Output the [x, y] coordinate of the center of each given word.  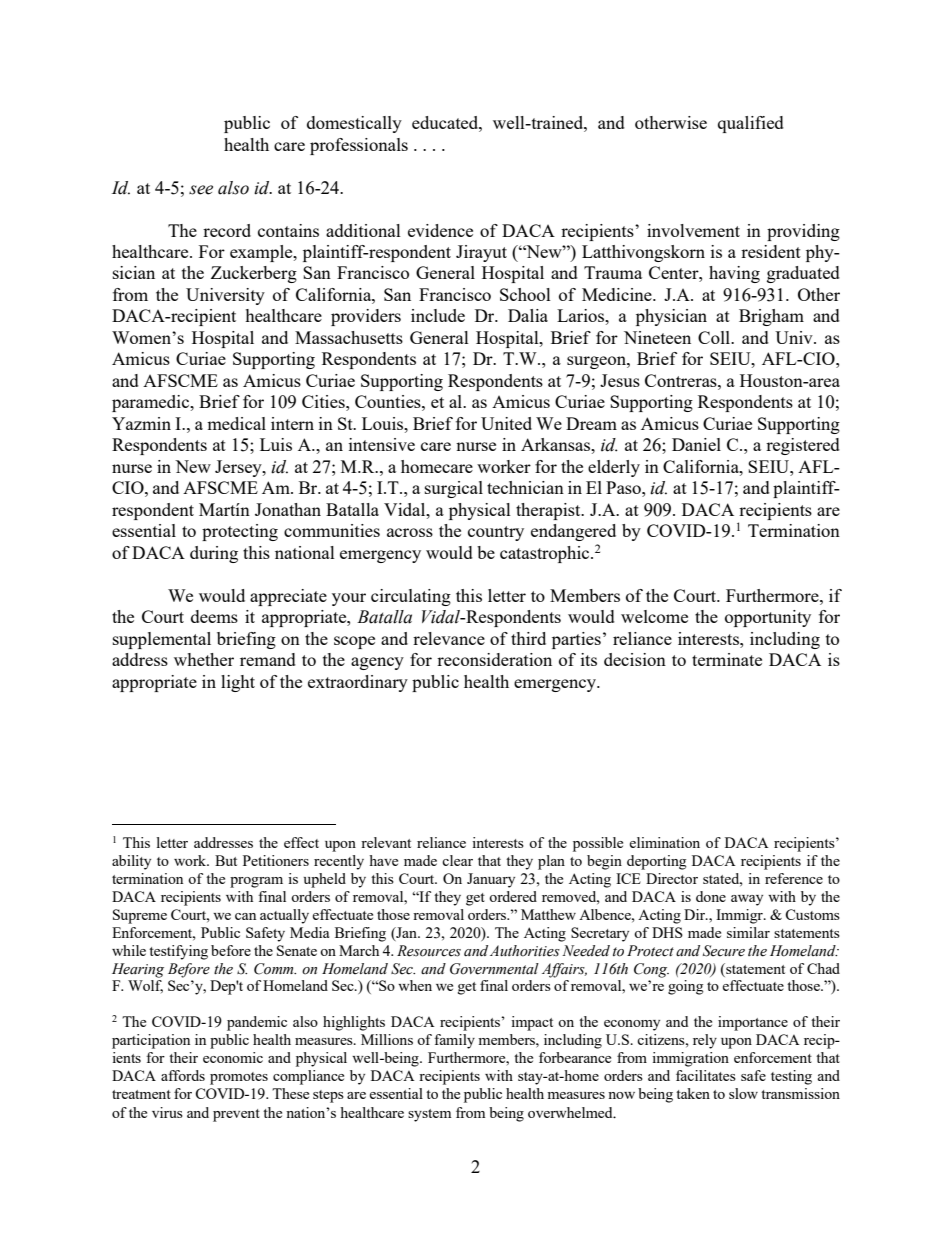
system [429, 1115]
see [201, 190]
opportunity [768, 618]
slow [743, 1093]
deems [214, 616]
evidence [440, 230]
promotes [239, 1078]
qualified [751, 124]
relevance [449, 638]
